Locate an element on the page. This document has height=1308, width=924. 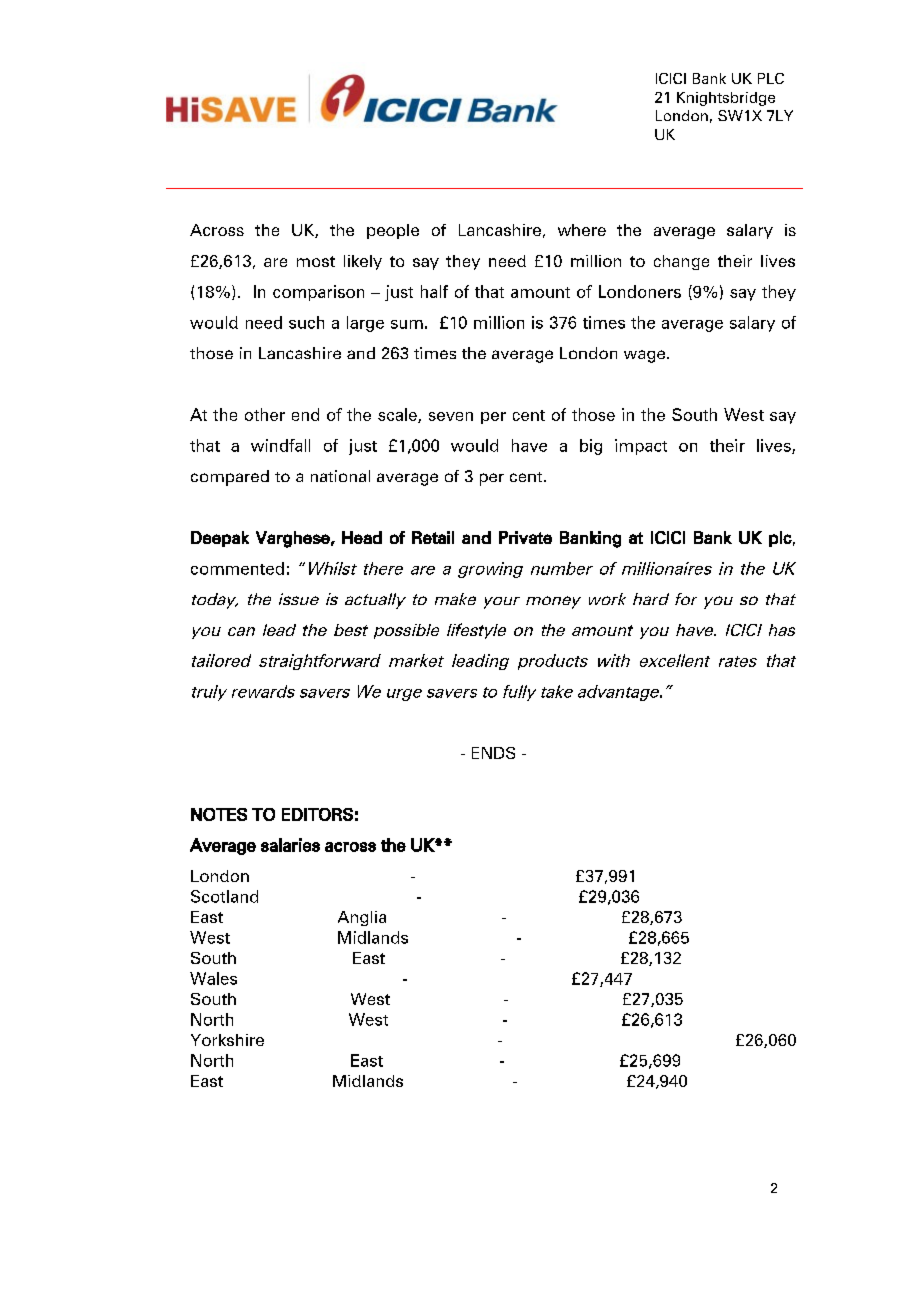
where is located at coordinates (582, 230).
